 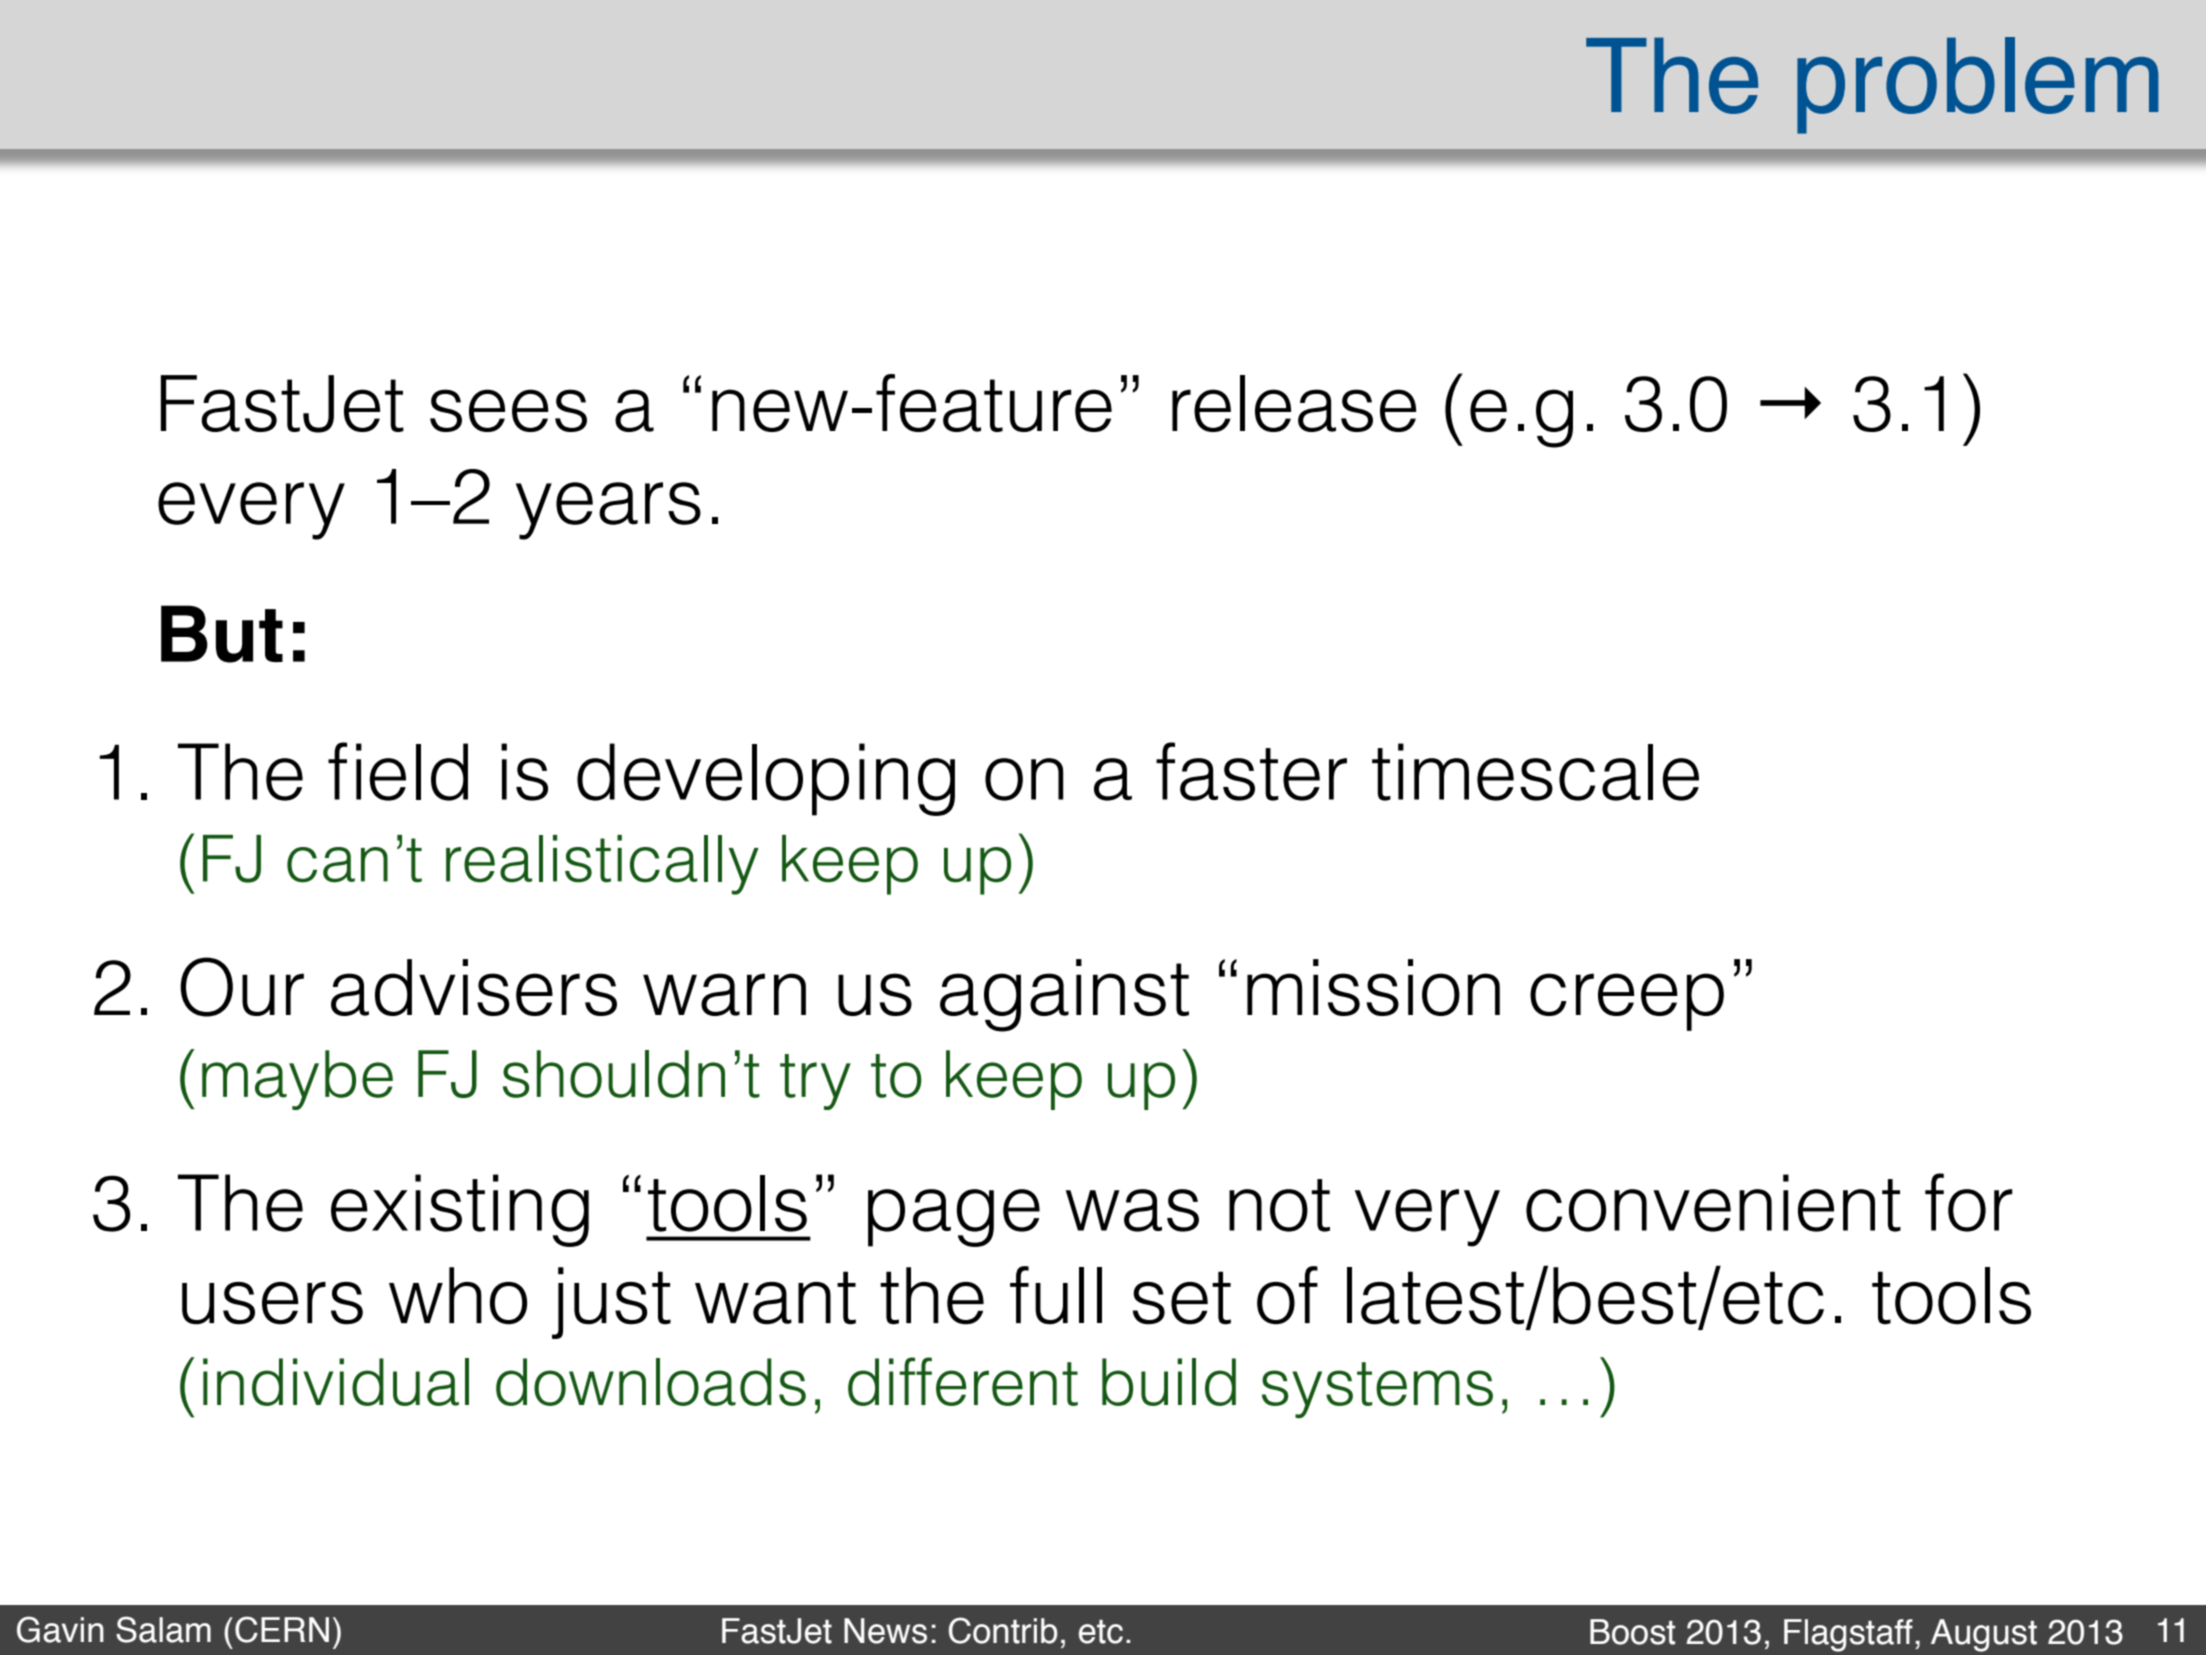 What do you see at coordinates (1713, 1203) in the image?
I see `convenient` at bounding box center [1713, 1203].
